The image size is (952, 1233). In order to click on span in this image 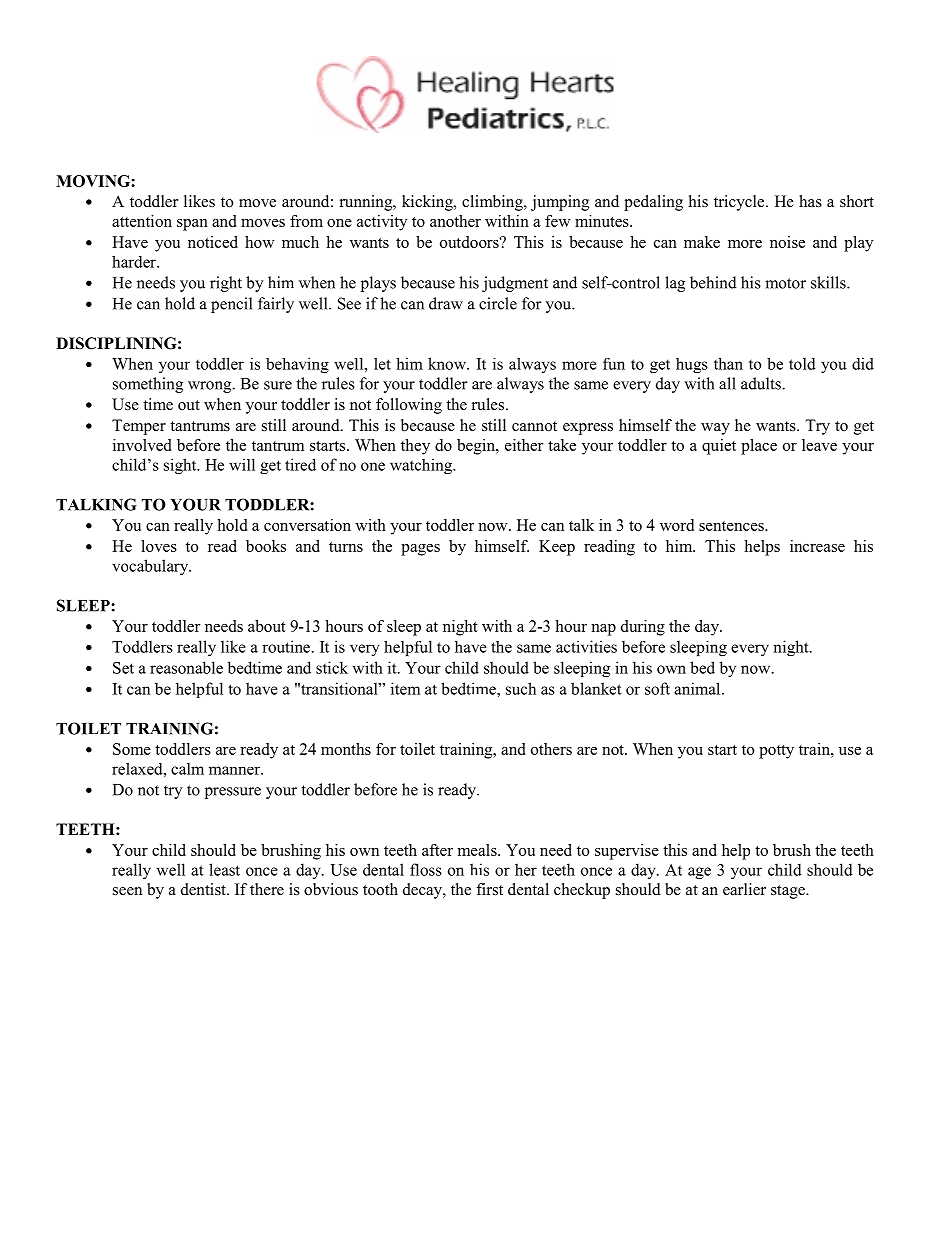, I will do `click(192, 225)`.
